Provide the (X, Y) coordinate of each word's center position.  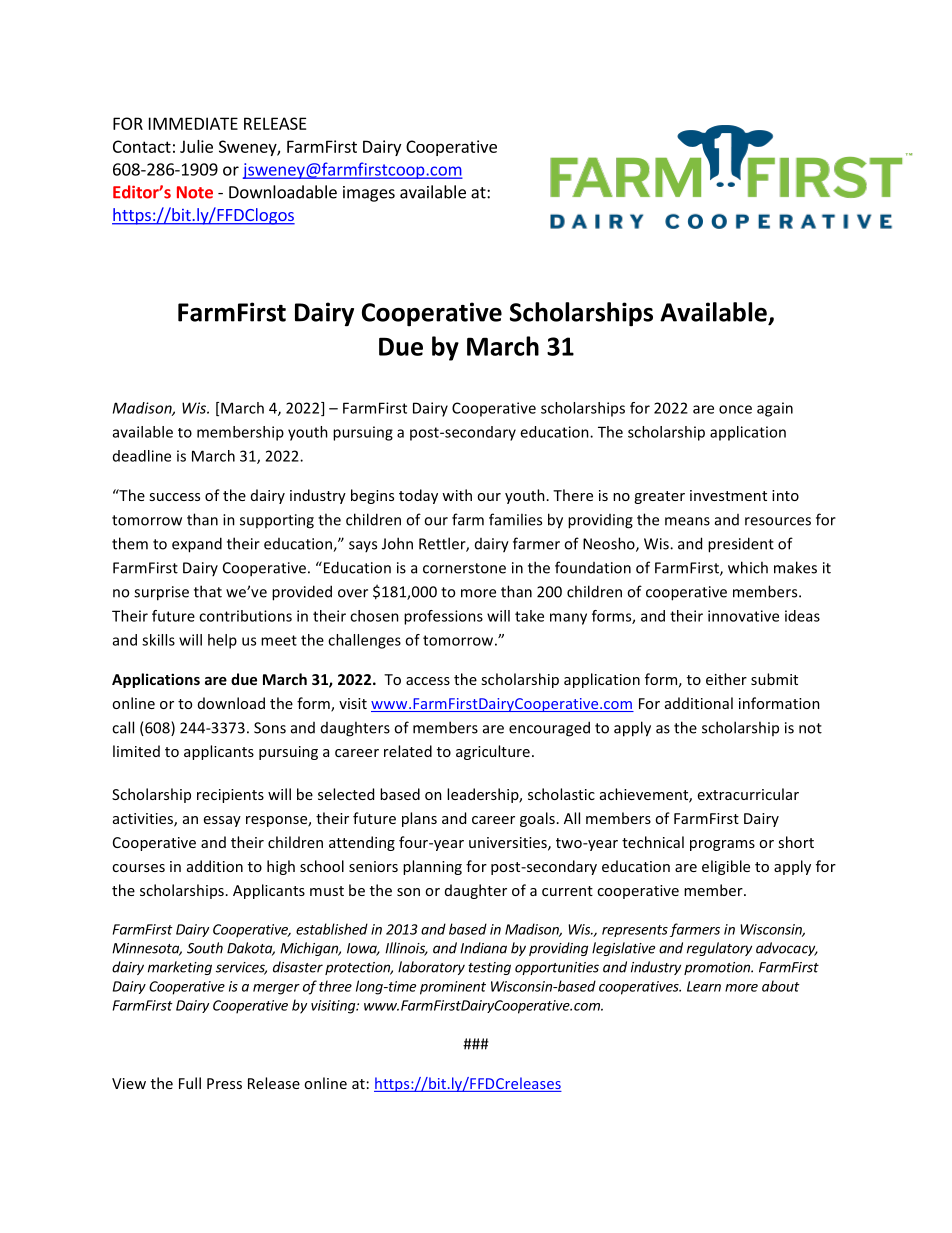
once (735, 409)
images (369, 194)
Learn (704, 986)
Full (190, 1083)
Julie (196, 146)
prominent (453, 988)
